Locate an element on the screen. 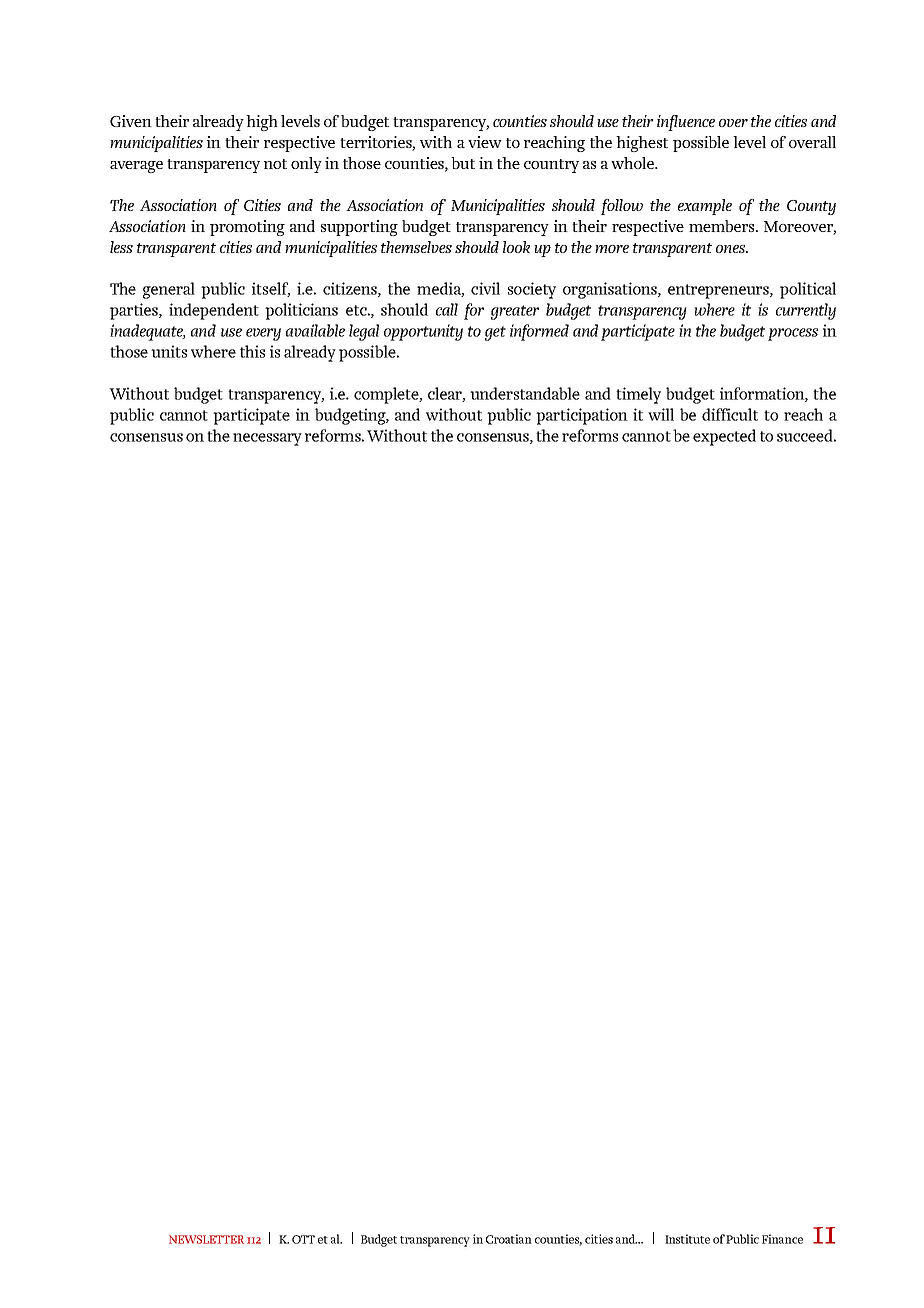  Institute is located at coordinates (687, 1239).
